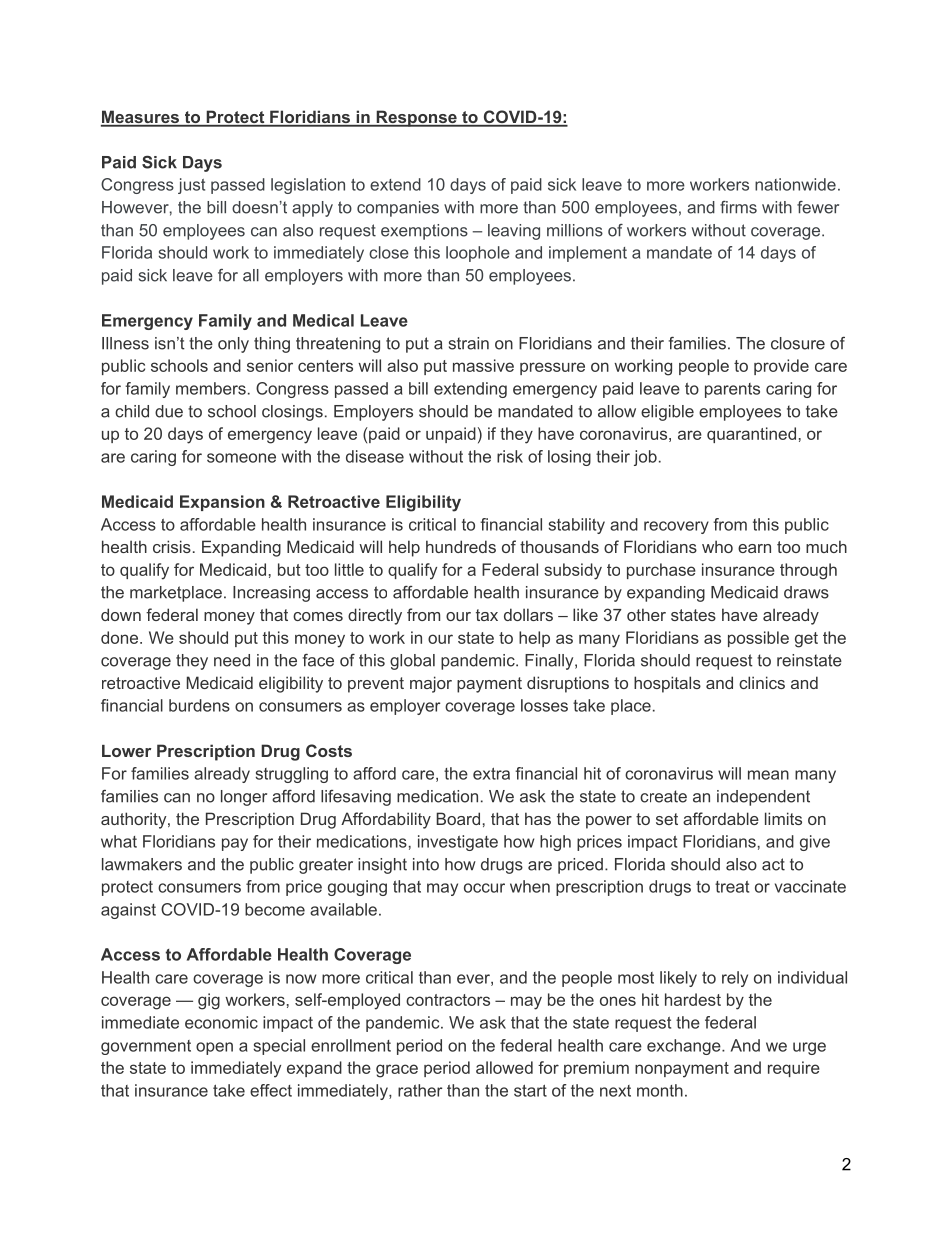 The height and width of the image is (1233, 952). I want to click on Response, so click(416, 118).
